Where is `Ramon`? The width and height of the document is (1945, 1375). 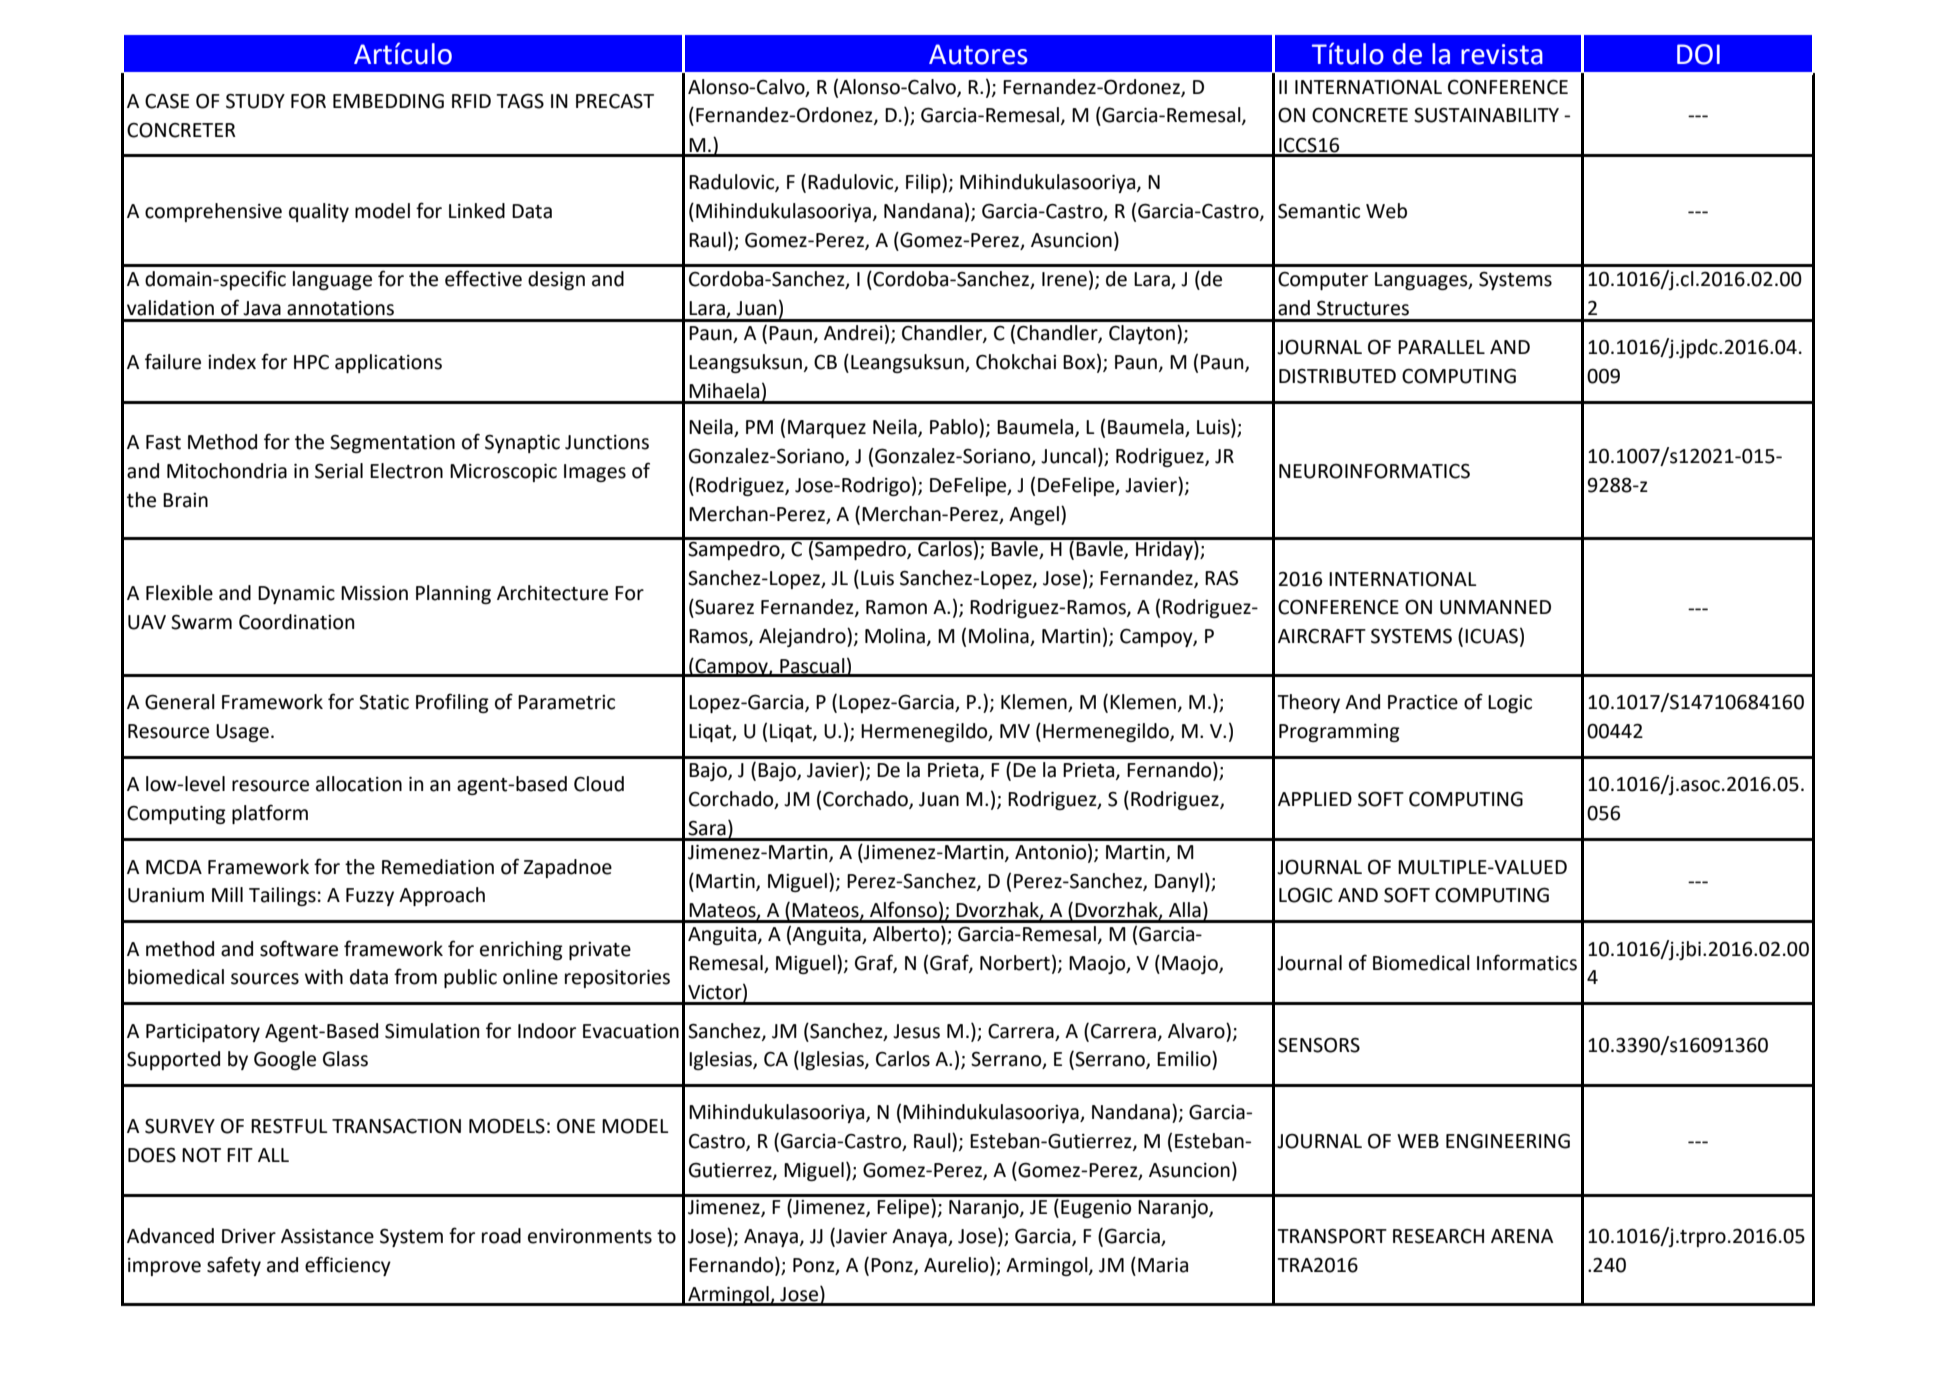 Ramon is located at coordinates (896, 607).
